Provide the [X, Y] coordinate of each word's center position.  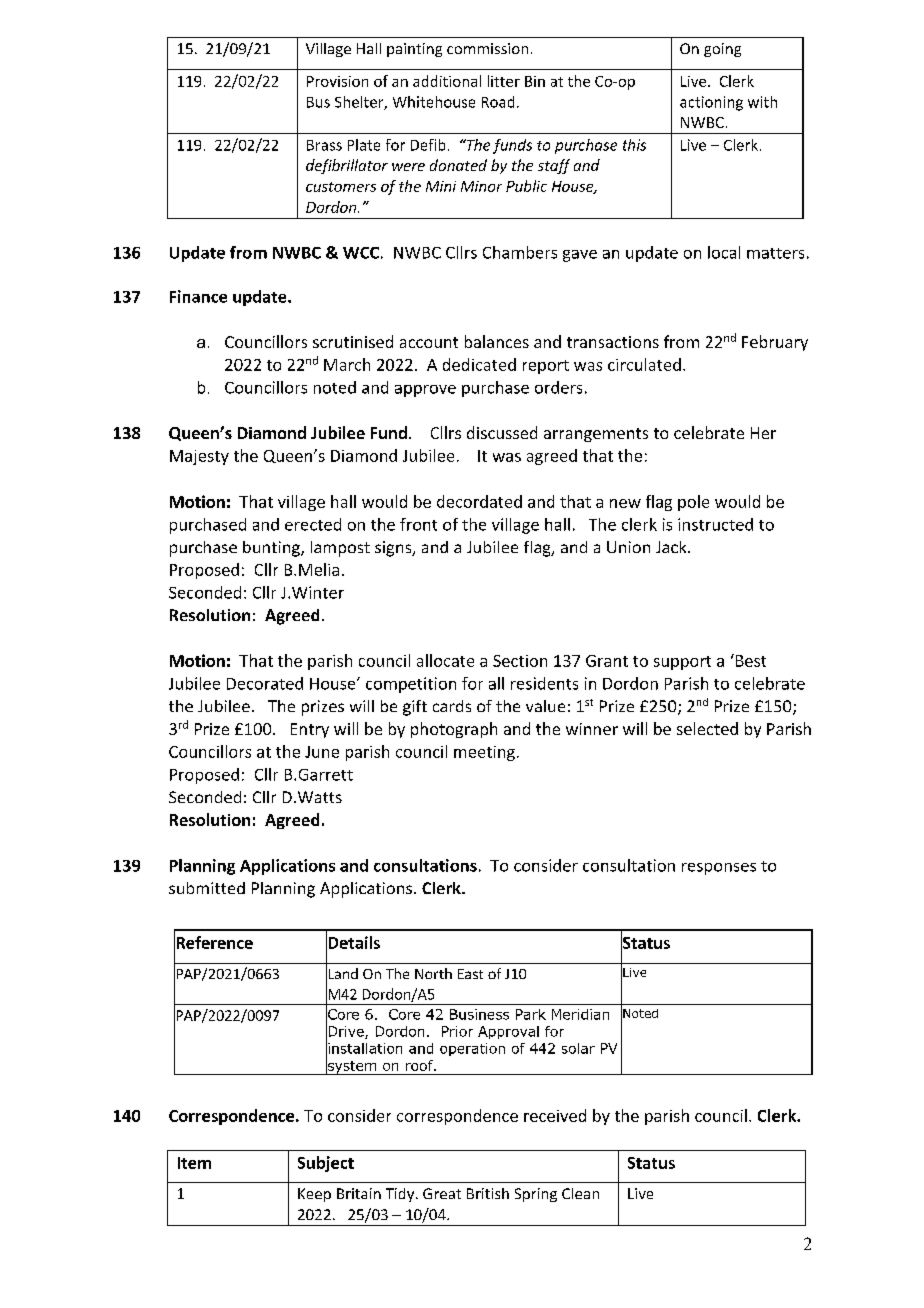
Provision [337, 81]
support [682, 663]
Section [520, 661]
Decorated [265, 683]
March [347, 364]
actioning [711, 103]
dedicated [479, 364]
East [470, 974]
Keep [314, 1195]
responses [719, 869]
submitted [207, 888]
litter [504, 81]
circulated [644, 364]
